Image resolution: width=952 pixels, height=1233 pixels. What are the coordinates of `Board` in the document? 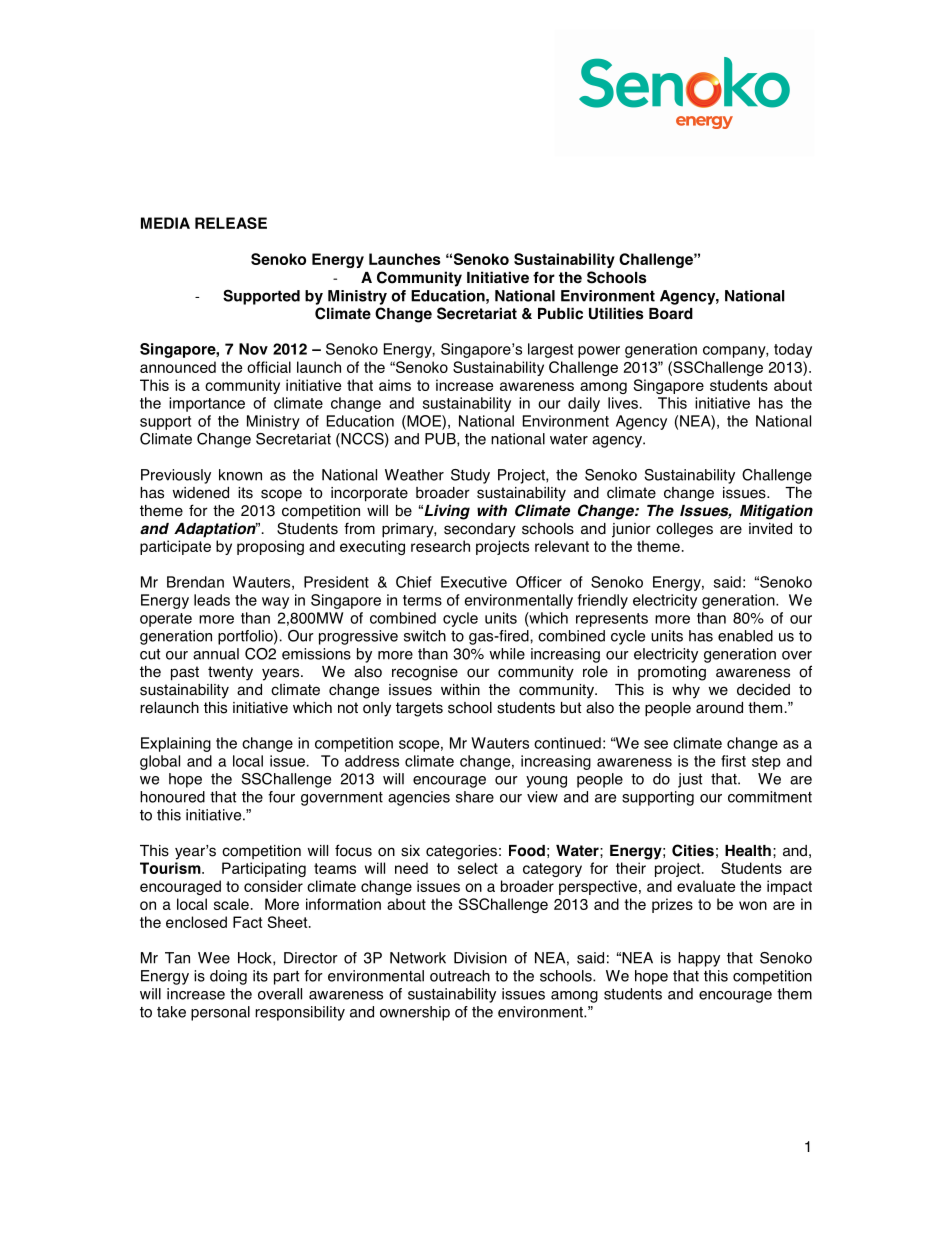 It's located at (671, 314).
